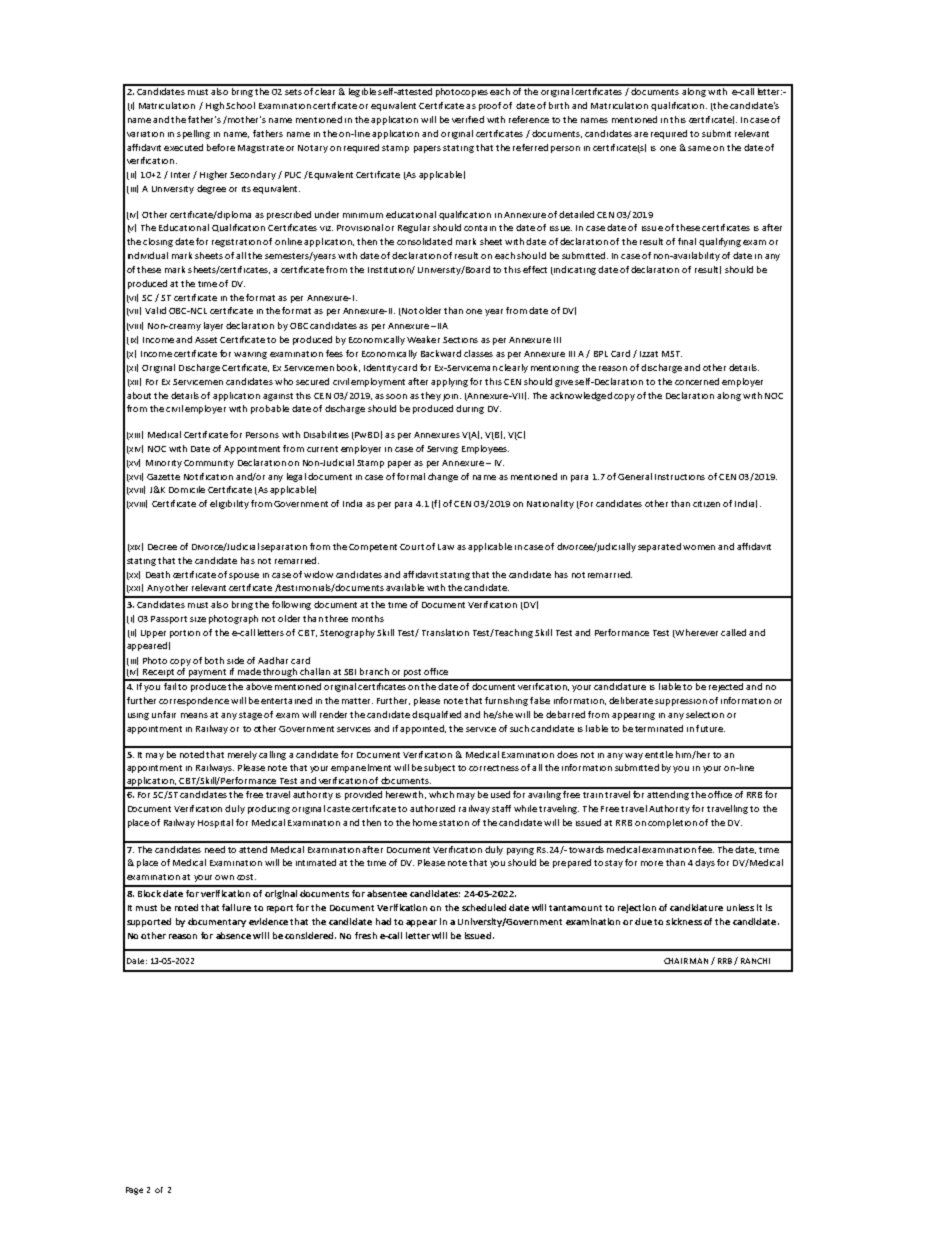  What do you see at coordinates (193, 134) in the screenshot?
I see `spelling` at bounding box center [193, 134].
